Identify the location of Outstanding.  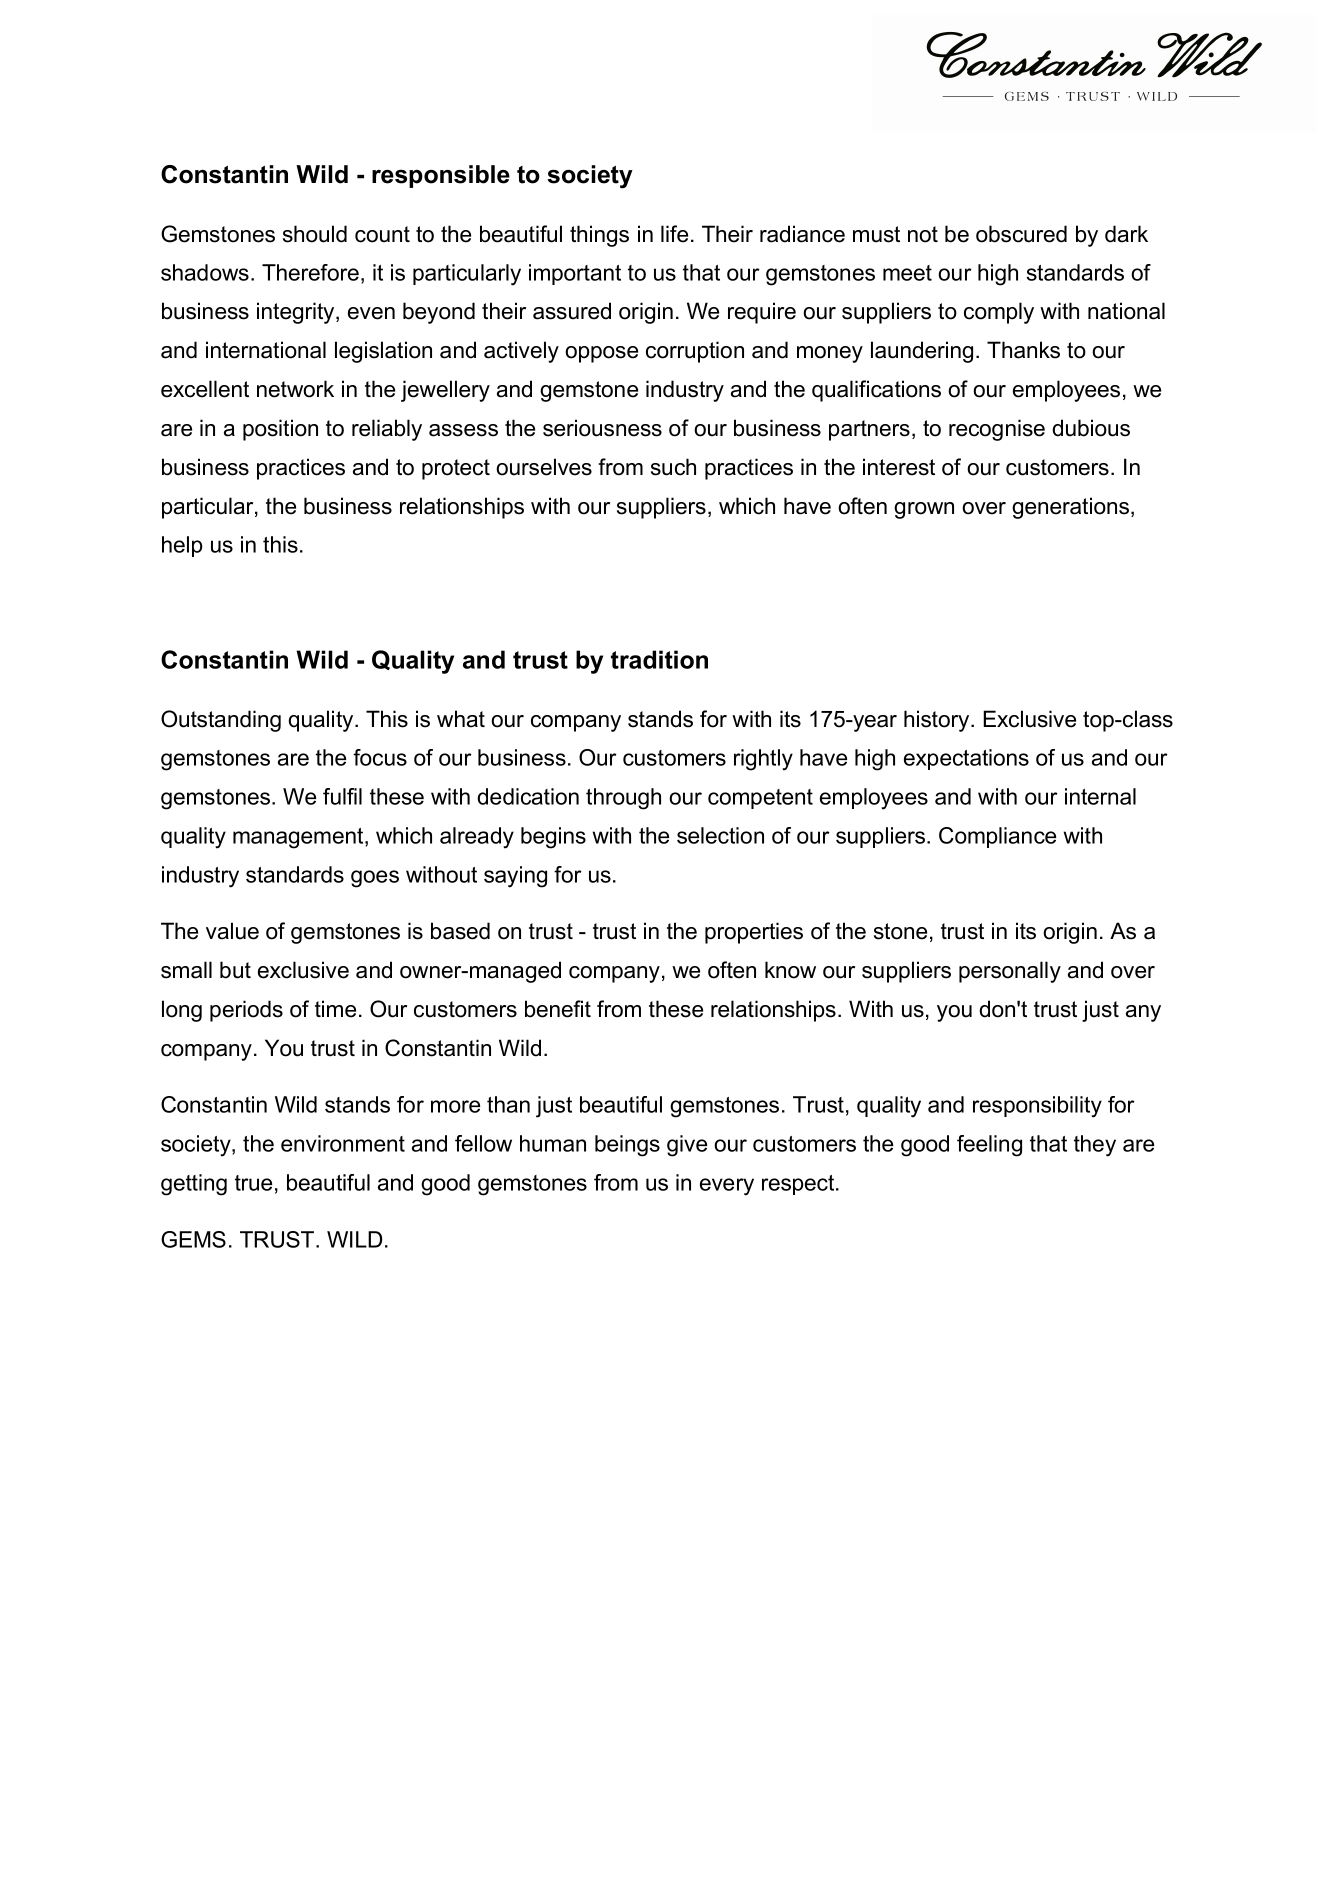
(221, 721).
